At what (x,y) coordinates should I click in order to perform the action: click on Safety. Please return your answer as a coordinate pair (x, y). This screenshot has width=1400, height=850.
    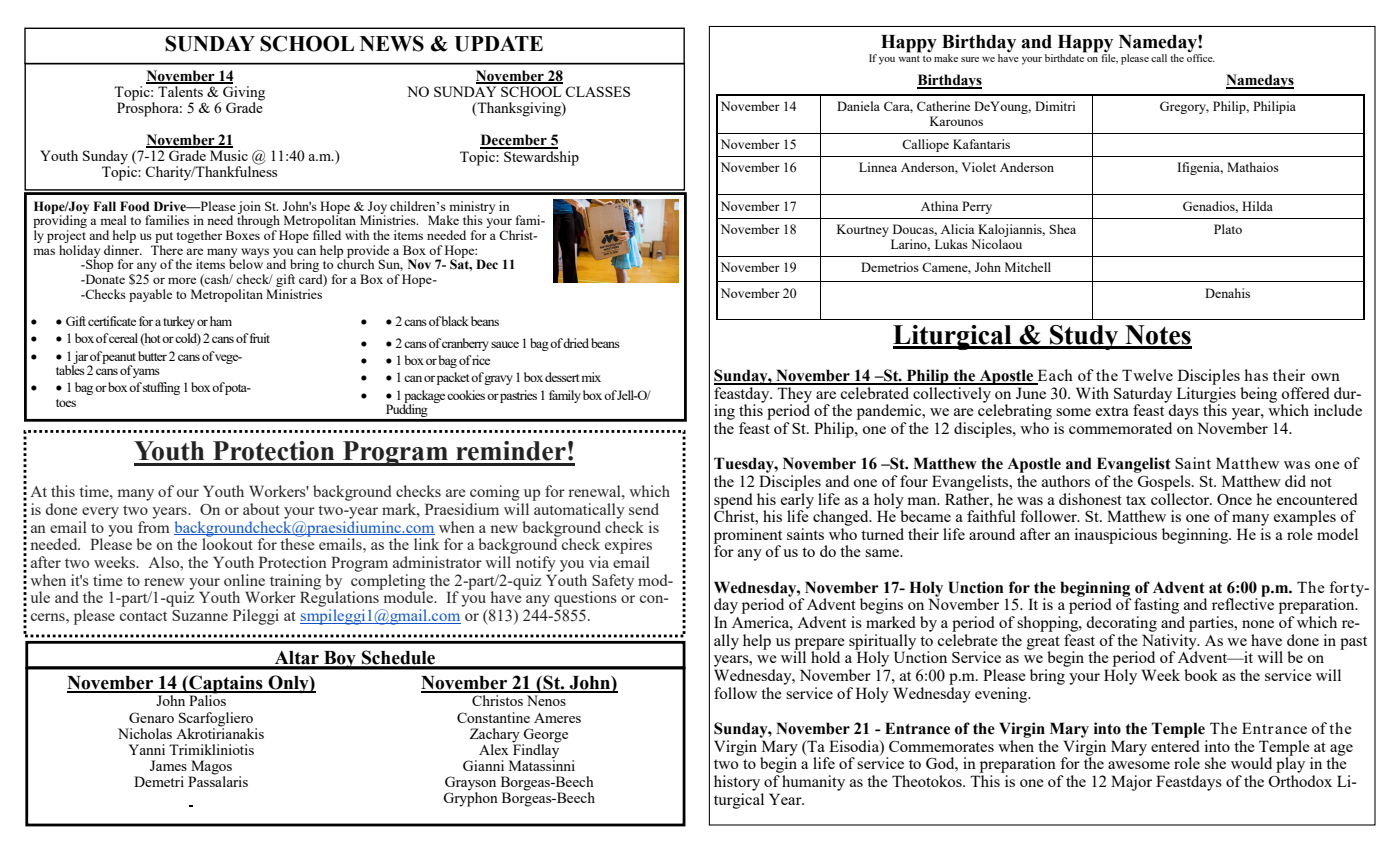
    Looking at the image, I should click on (612, 583).
